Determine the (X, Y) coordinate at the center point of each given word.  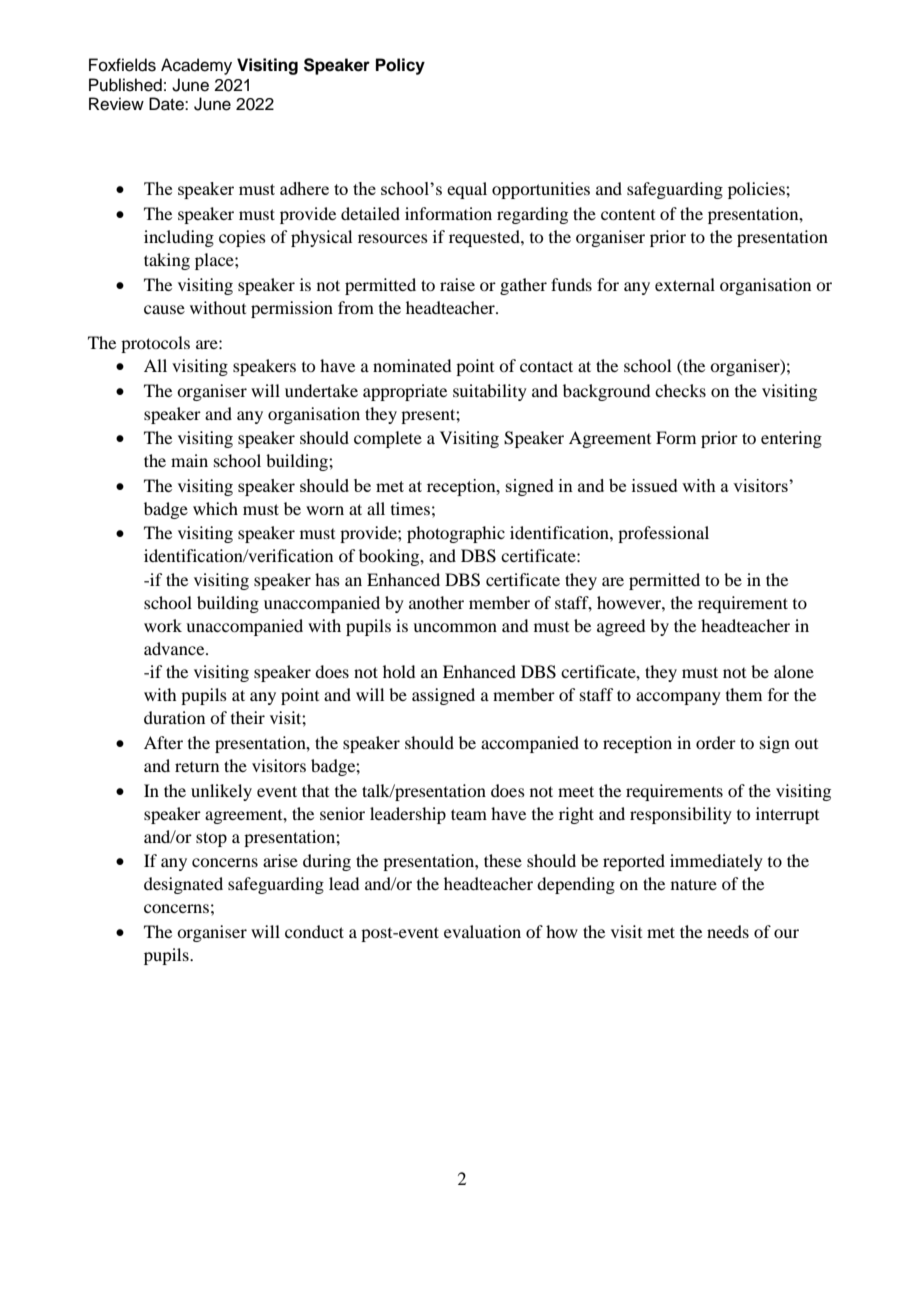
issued (655, 485)
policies (757, 190)
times (410, 508)
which (215, 508)
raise (457, 284)
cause (164, 309)
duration (174, 717)
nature (694, 884)
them (744, 694)
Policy (400, 66)
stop (211, 839)
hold (399, 671)
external (685, 284)
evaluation (482, 931)
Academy (196, 66)
